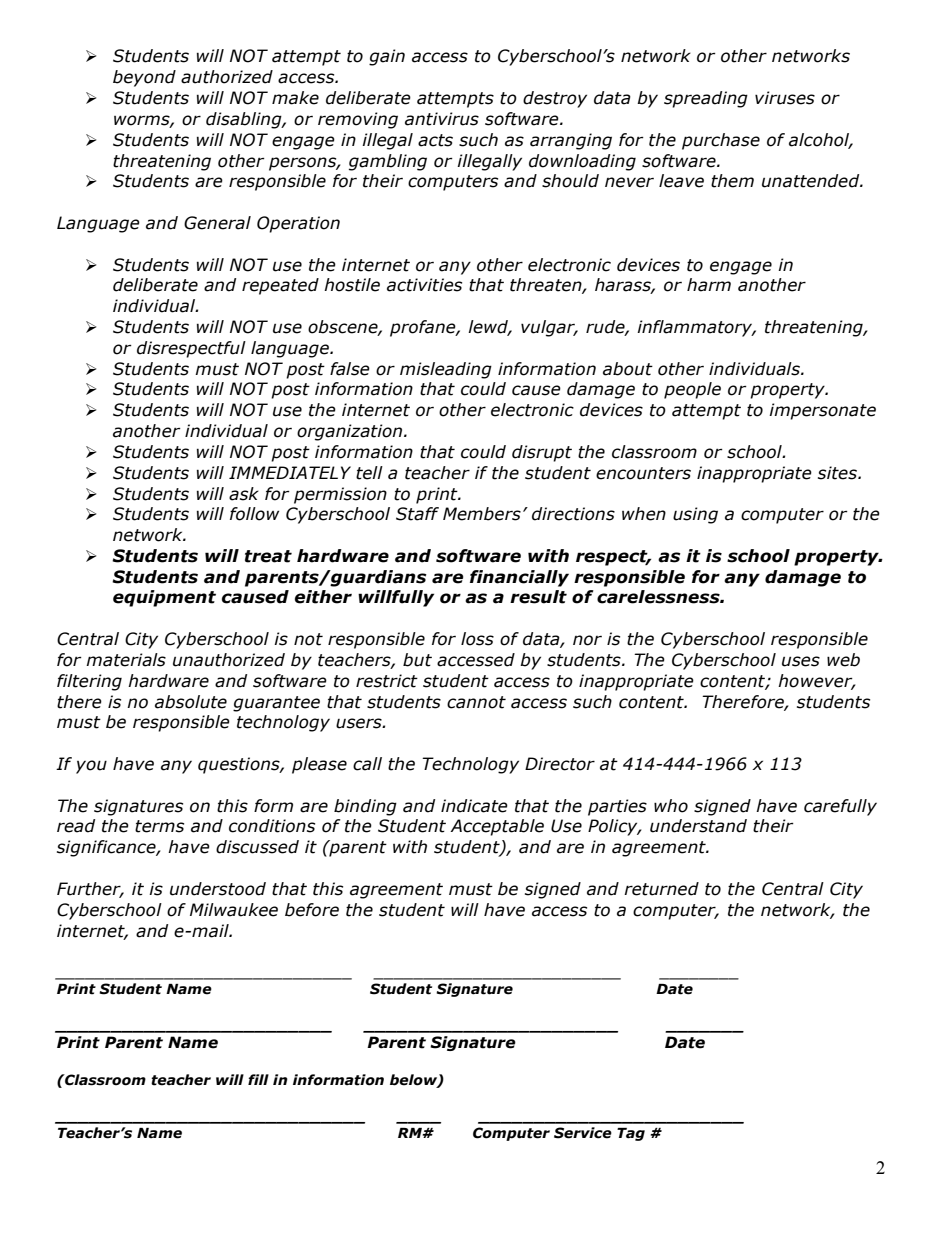 The image size is (952, 1233). What do you see at coordinates (442, 119) in the image?
I see `antivirus` at bounding box center [442, 119].
